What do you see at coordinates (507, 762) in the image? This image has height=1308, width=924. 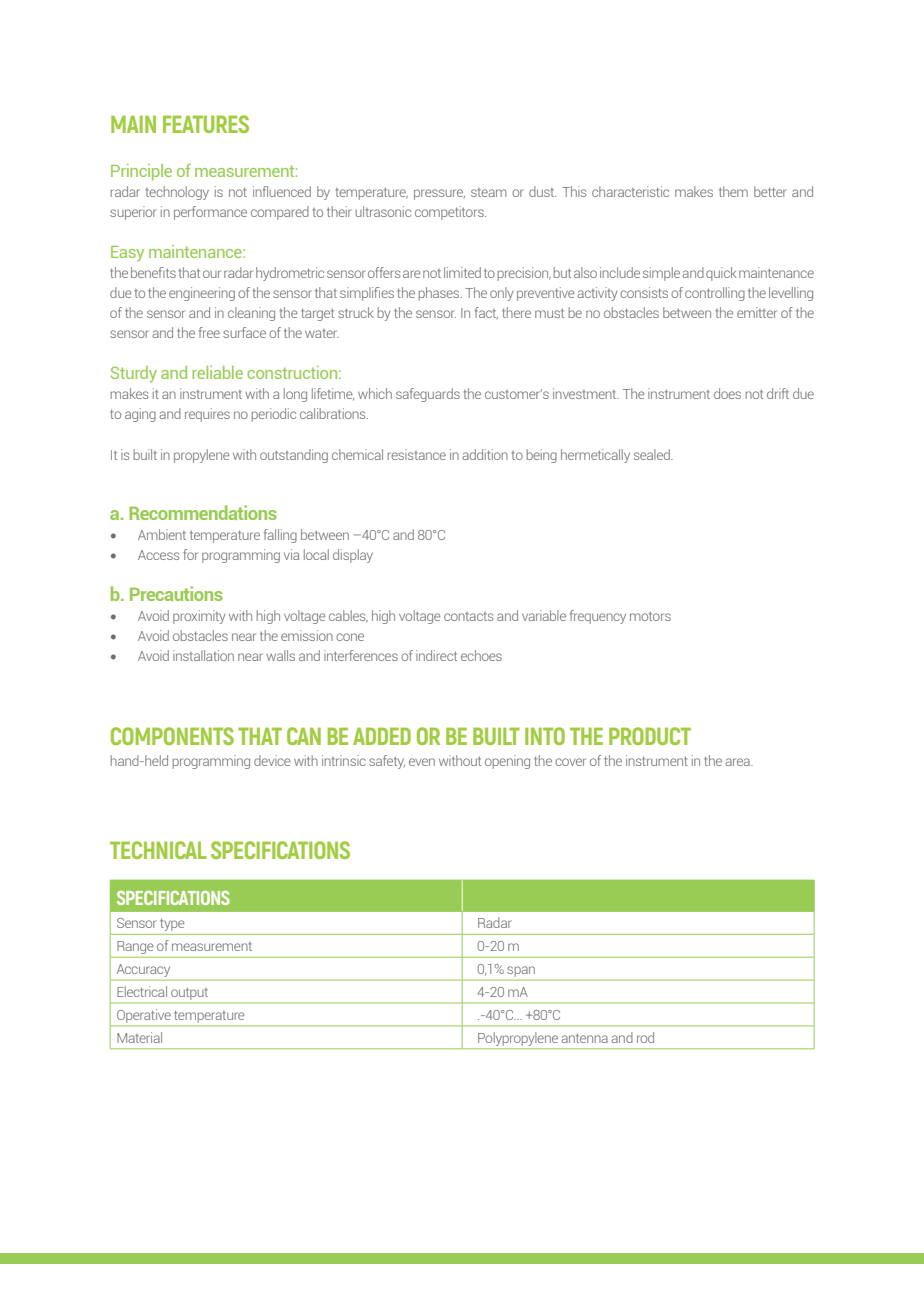 I see `opening` at bounding box center [507, 762].
